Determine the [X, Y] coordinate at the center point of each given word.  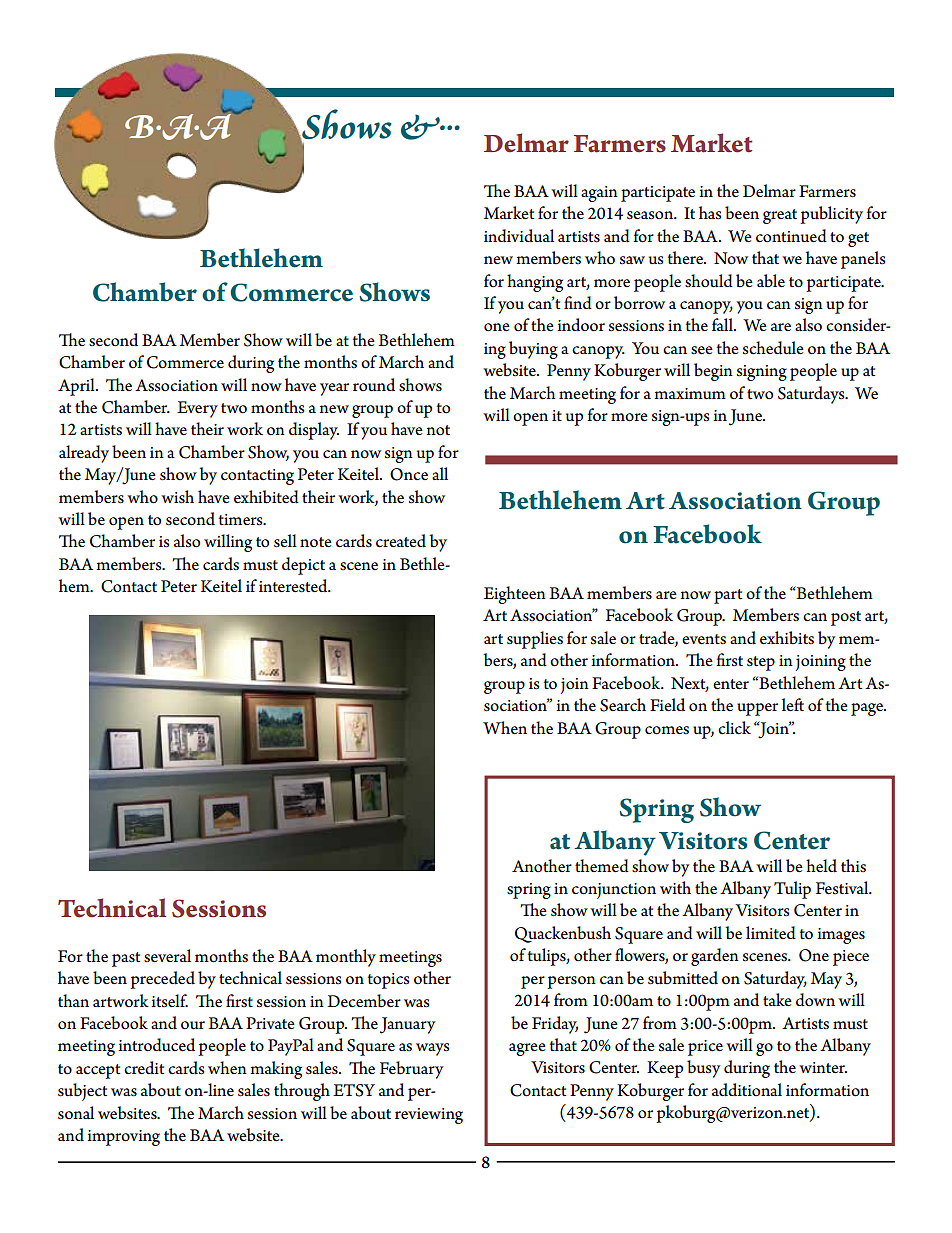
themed [602, 866]
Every [197, 409]
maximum [690, 393]
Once [409, 474]
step [761, 663]
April [77, 387]
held [821, 866]
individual [519, 236]
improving [123, 1138]
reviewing [429, 1116]
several [167, 956]
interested [294, 586]
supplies [535, 640]
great [780, 216]
